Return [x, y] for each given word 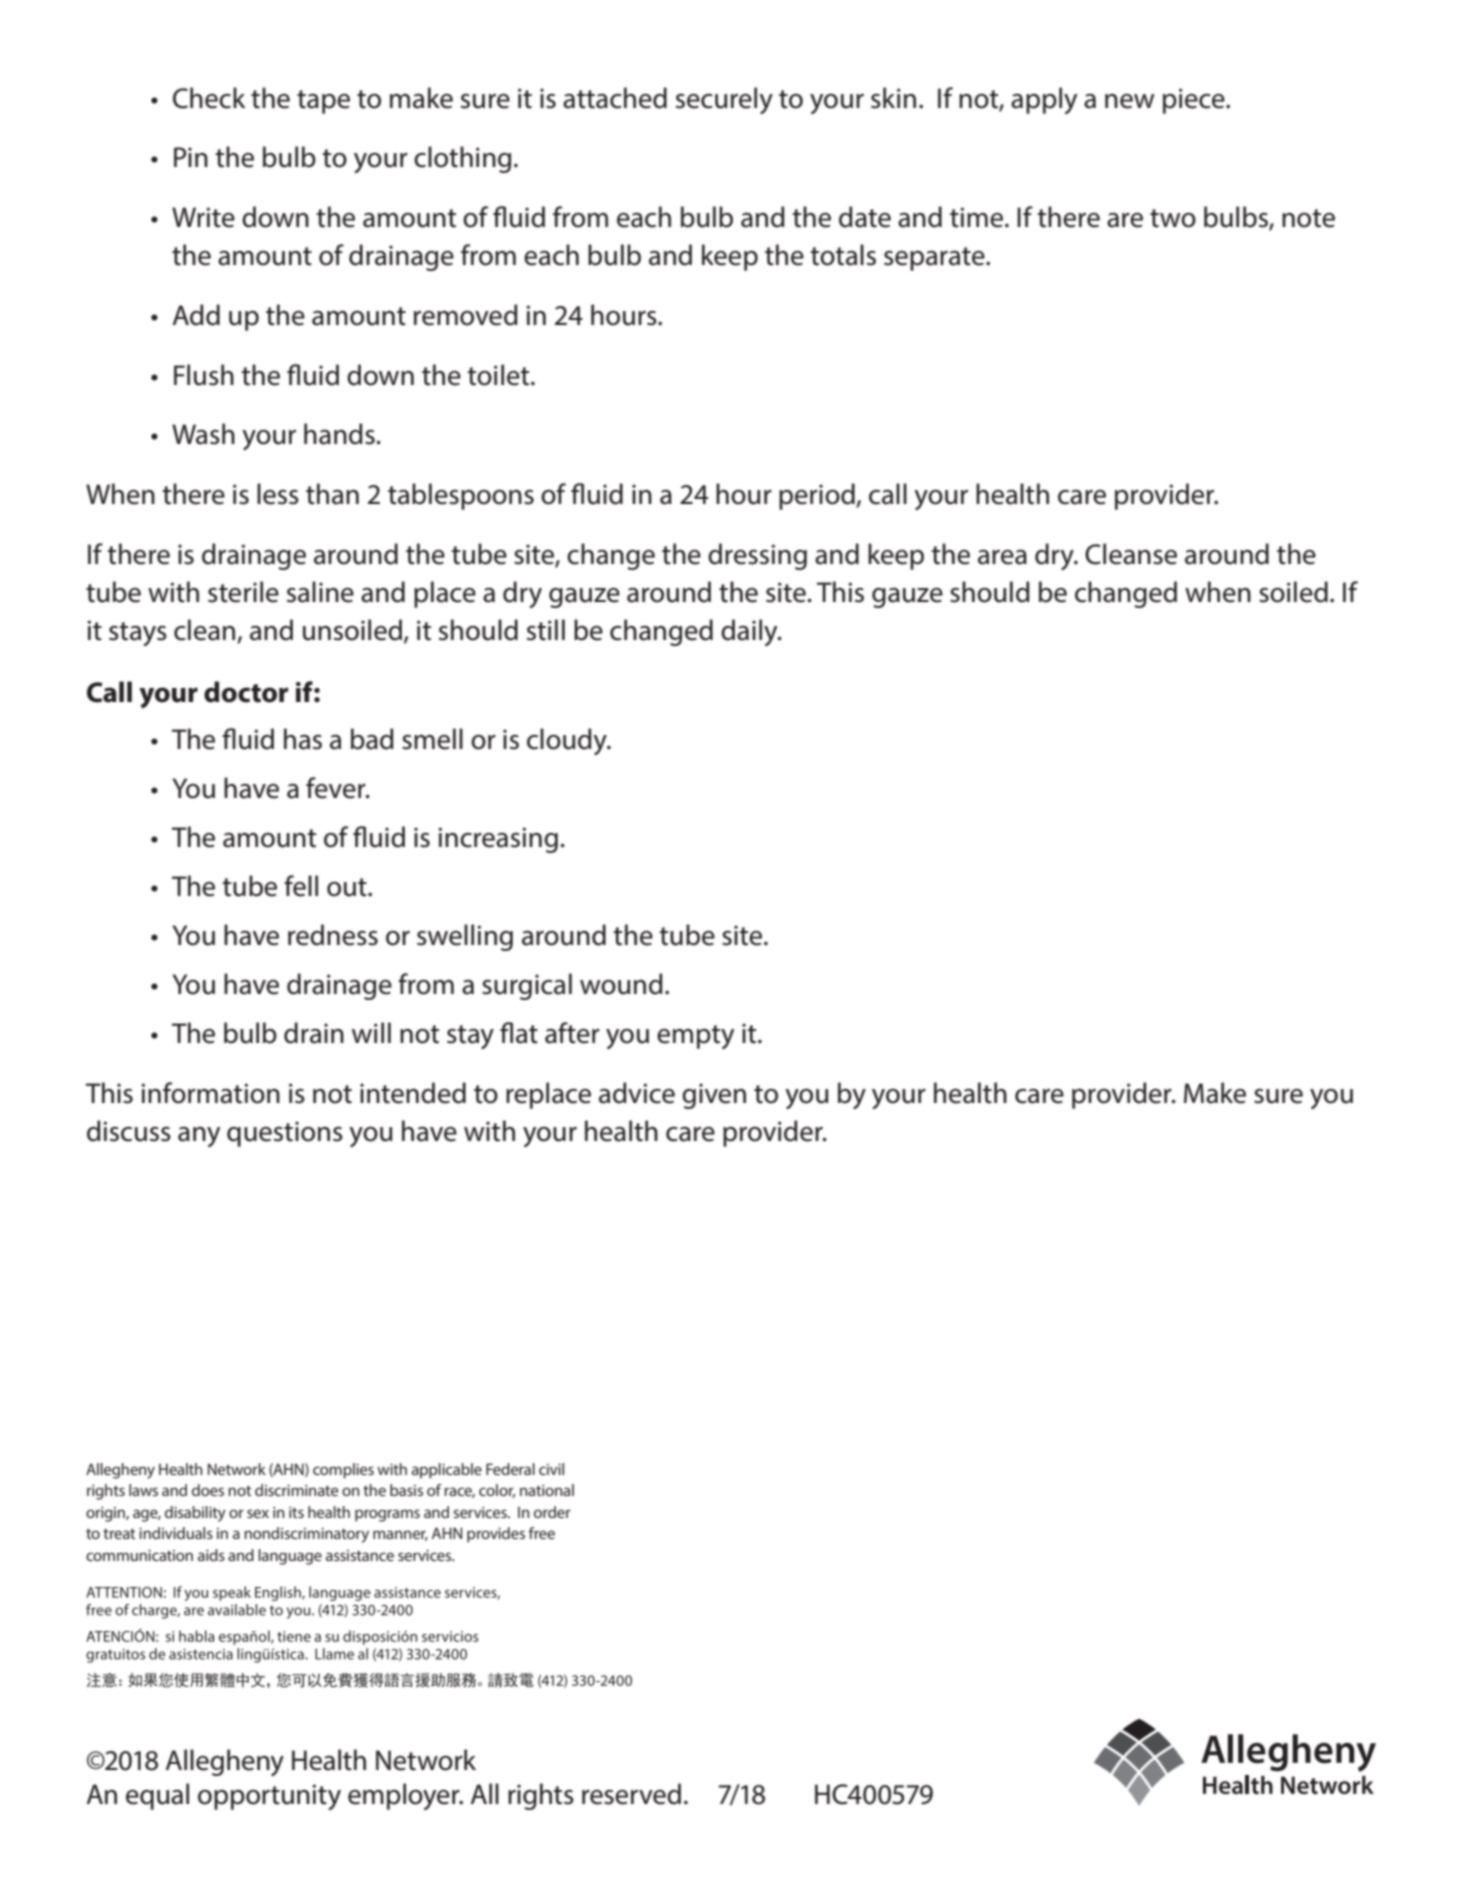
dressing [757, 556]
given [714, 1096]
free [541, 1533]
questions [285, 1134]
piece [1195, 101]
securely [724, 100]
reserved [631, 1794]
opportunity [269, 1797]
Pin [191, 157]
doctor [246, 692]
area [1002, 557]
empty [695, 1037]
